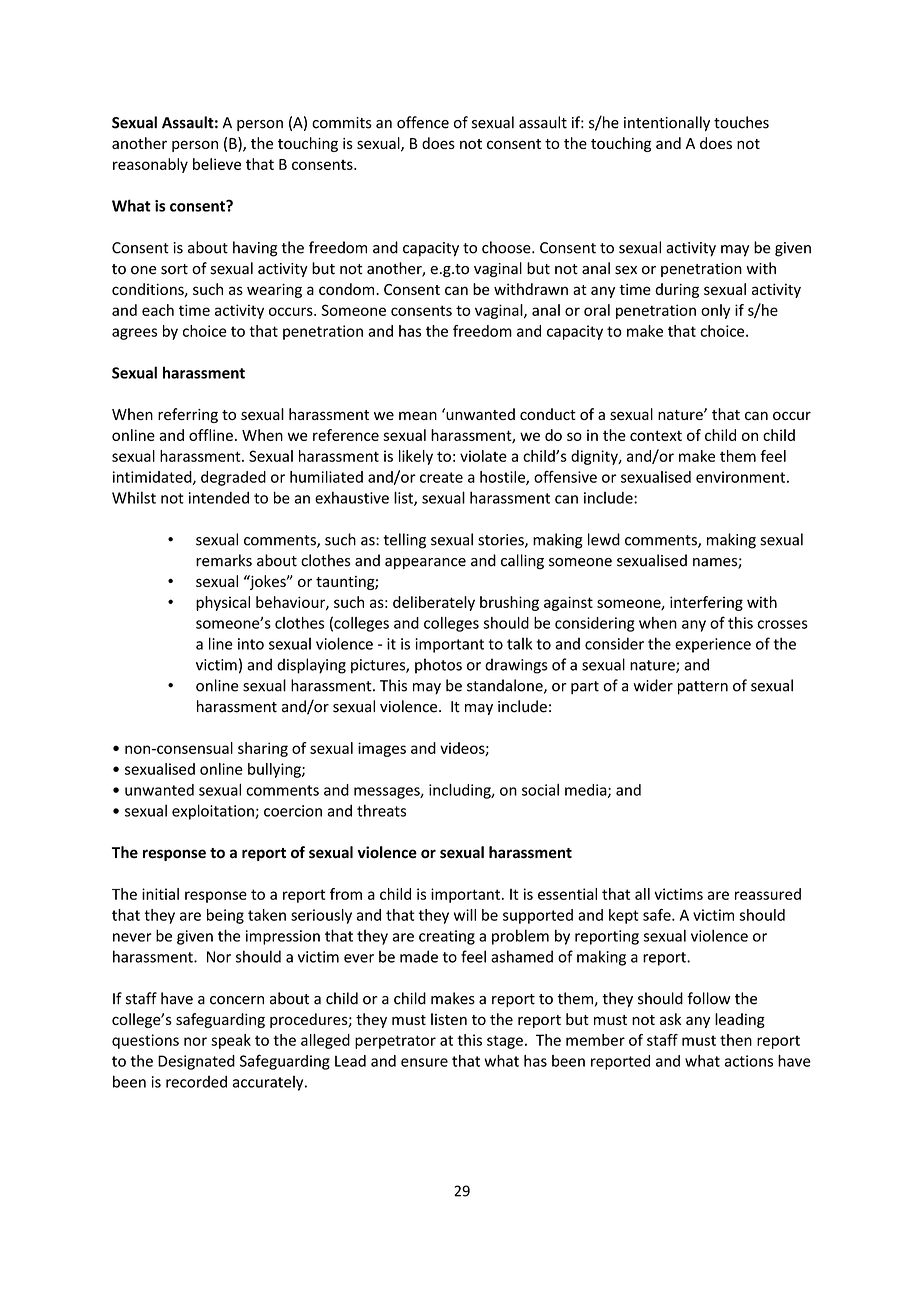 Image resolution: width=924 pixels, height=1308 pixels. I want to click on believe, so click(217, 164).
